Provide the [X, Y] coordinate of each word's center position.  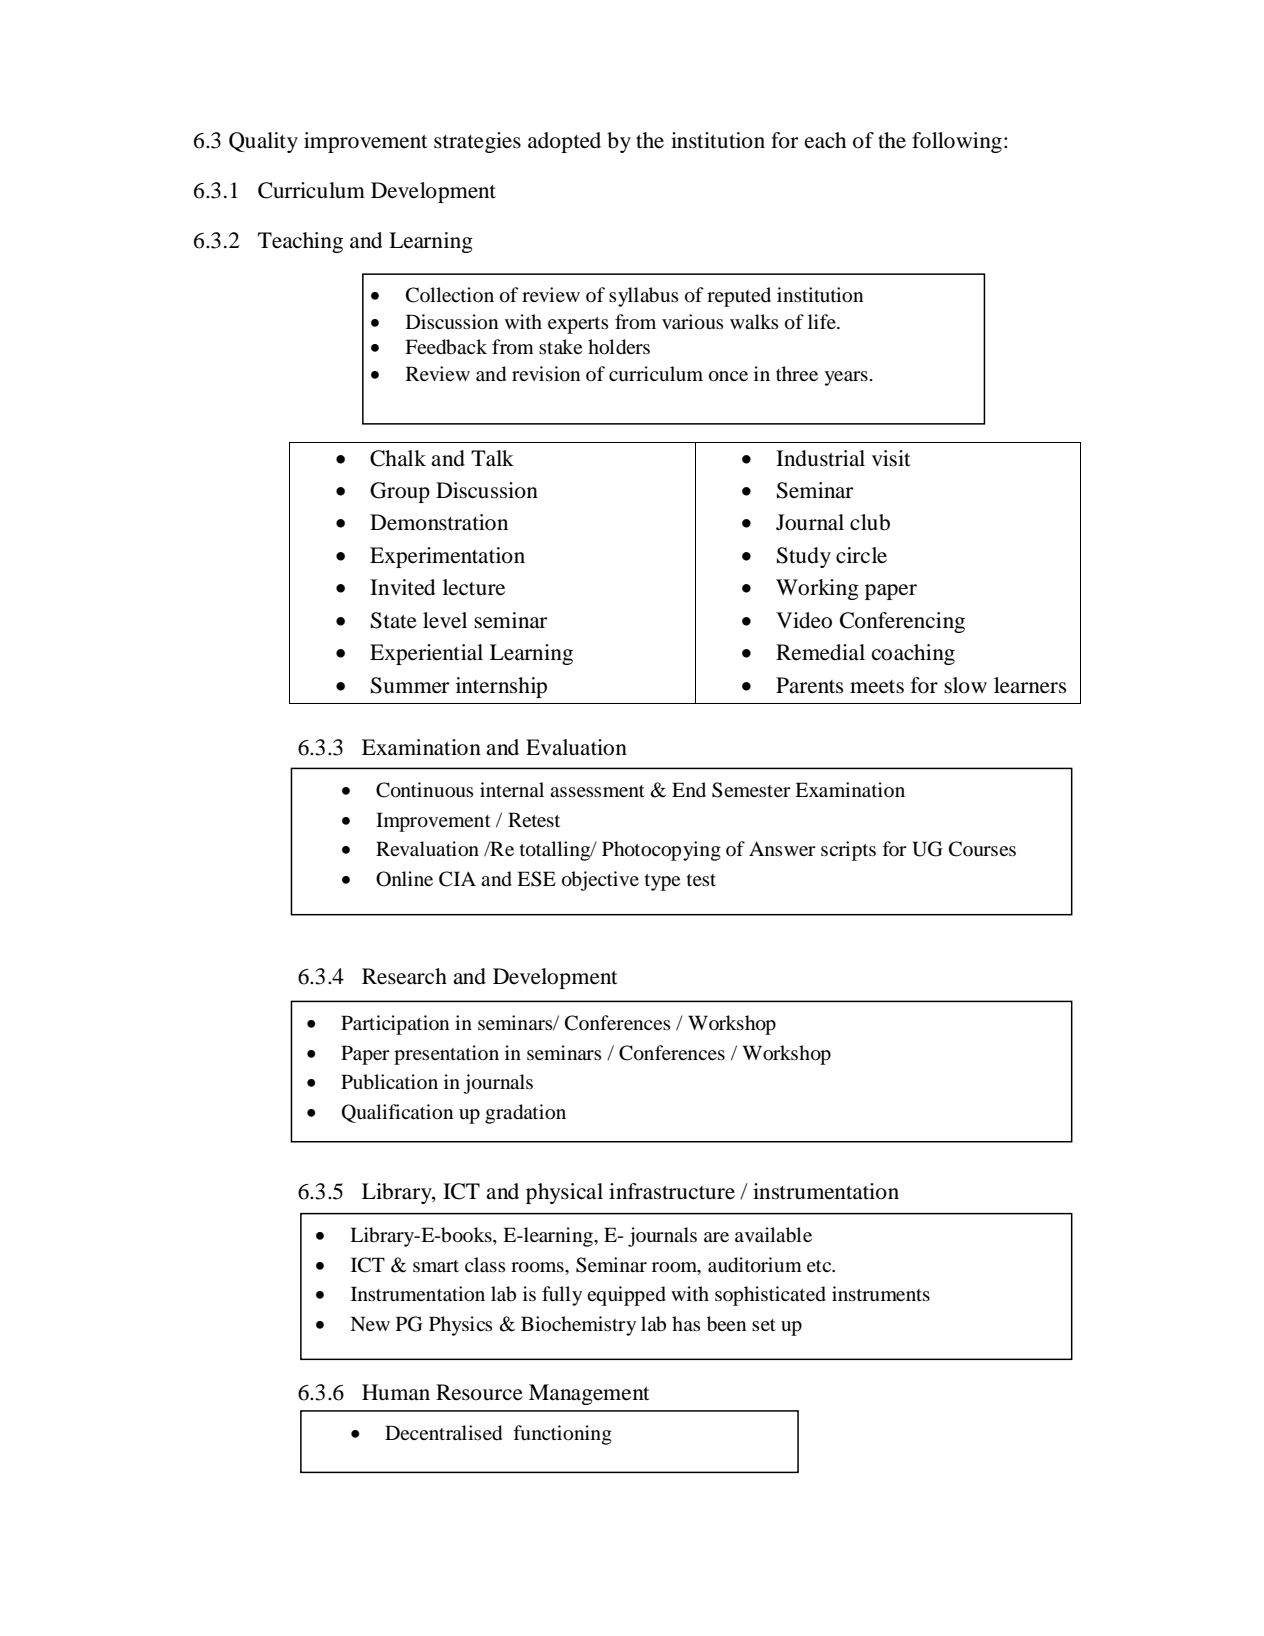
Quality [263, 142]
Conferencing [902, 622]
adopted [564, 142]
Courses [982, 849]
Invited [402, 587]
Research [404, 976]
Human [396, 1392]
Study [804, 557]
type [662, 882]
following [957, 142]
